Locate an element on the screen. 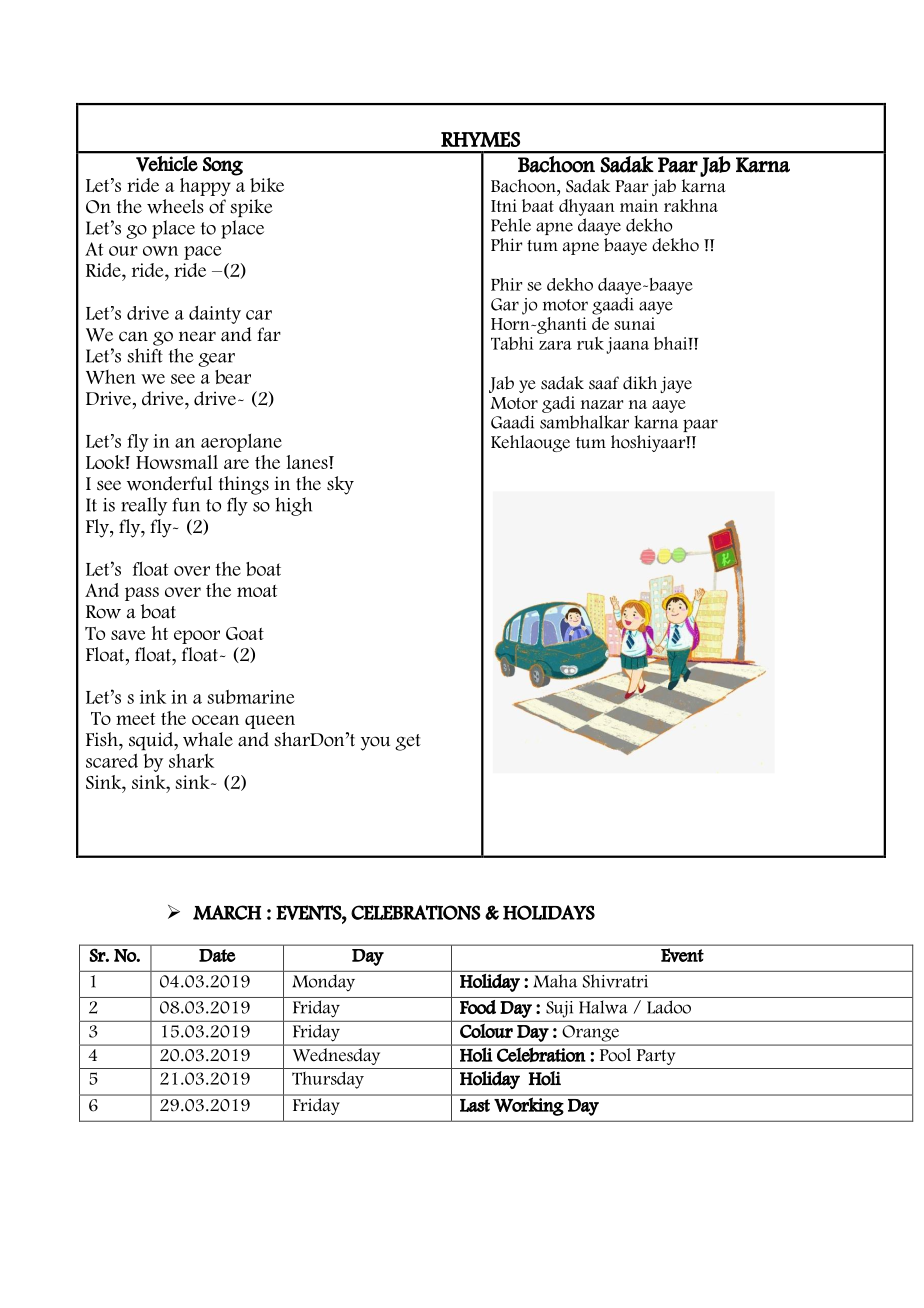 This screenshot has height=1308, width=924. you is located at coordinates (375, 743).
